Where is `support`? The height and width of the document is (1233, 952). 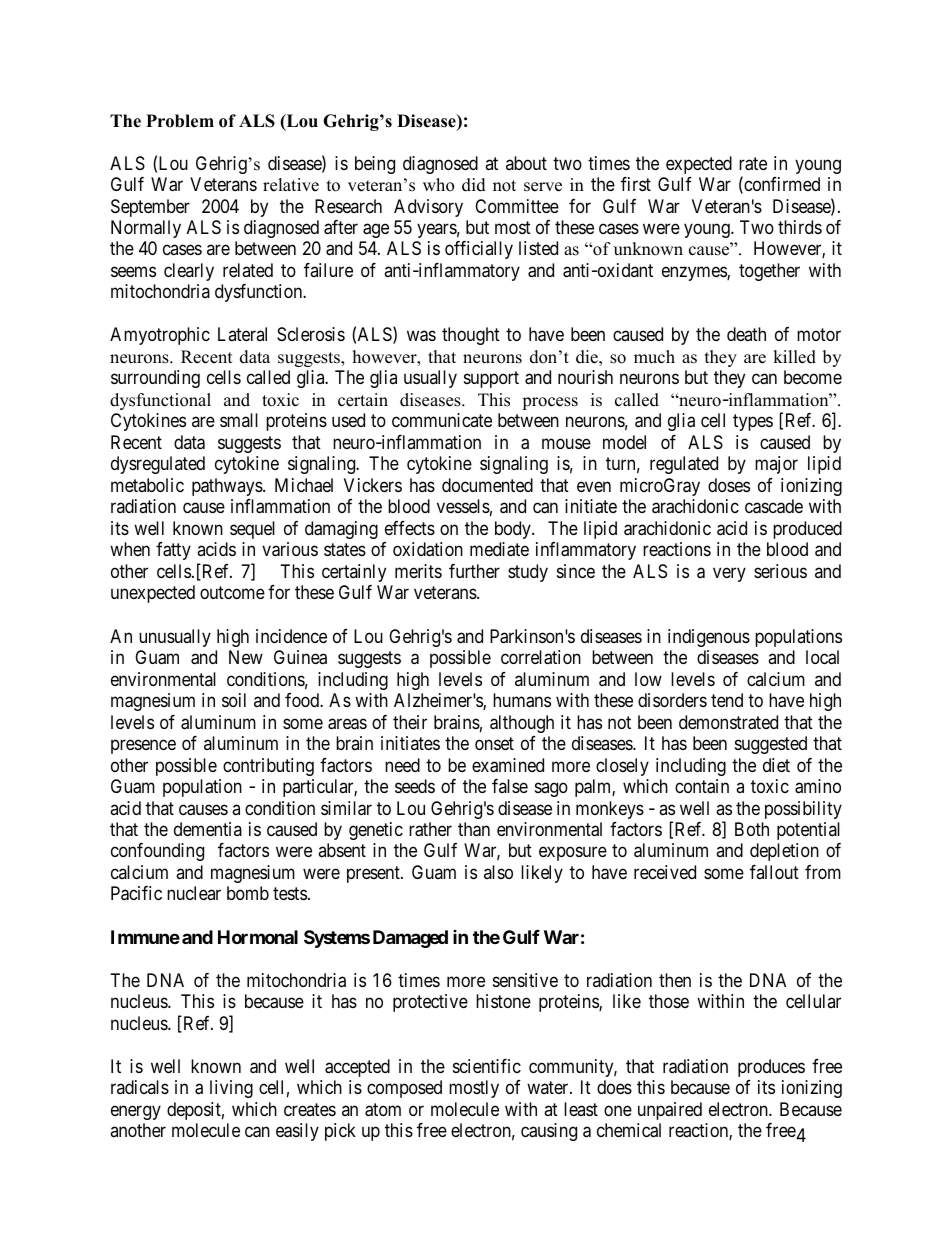
support is located at coordinates (491, 380).
